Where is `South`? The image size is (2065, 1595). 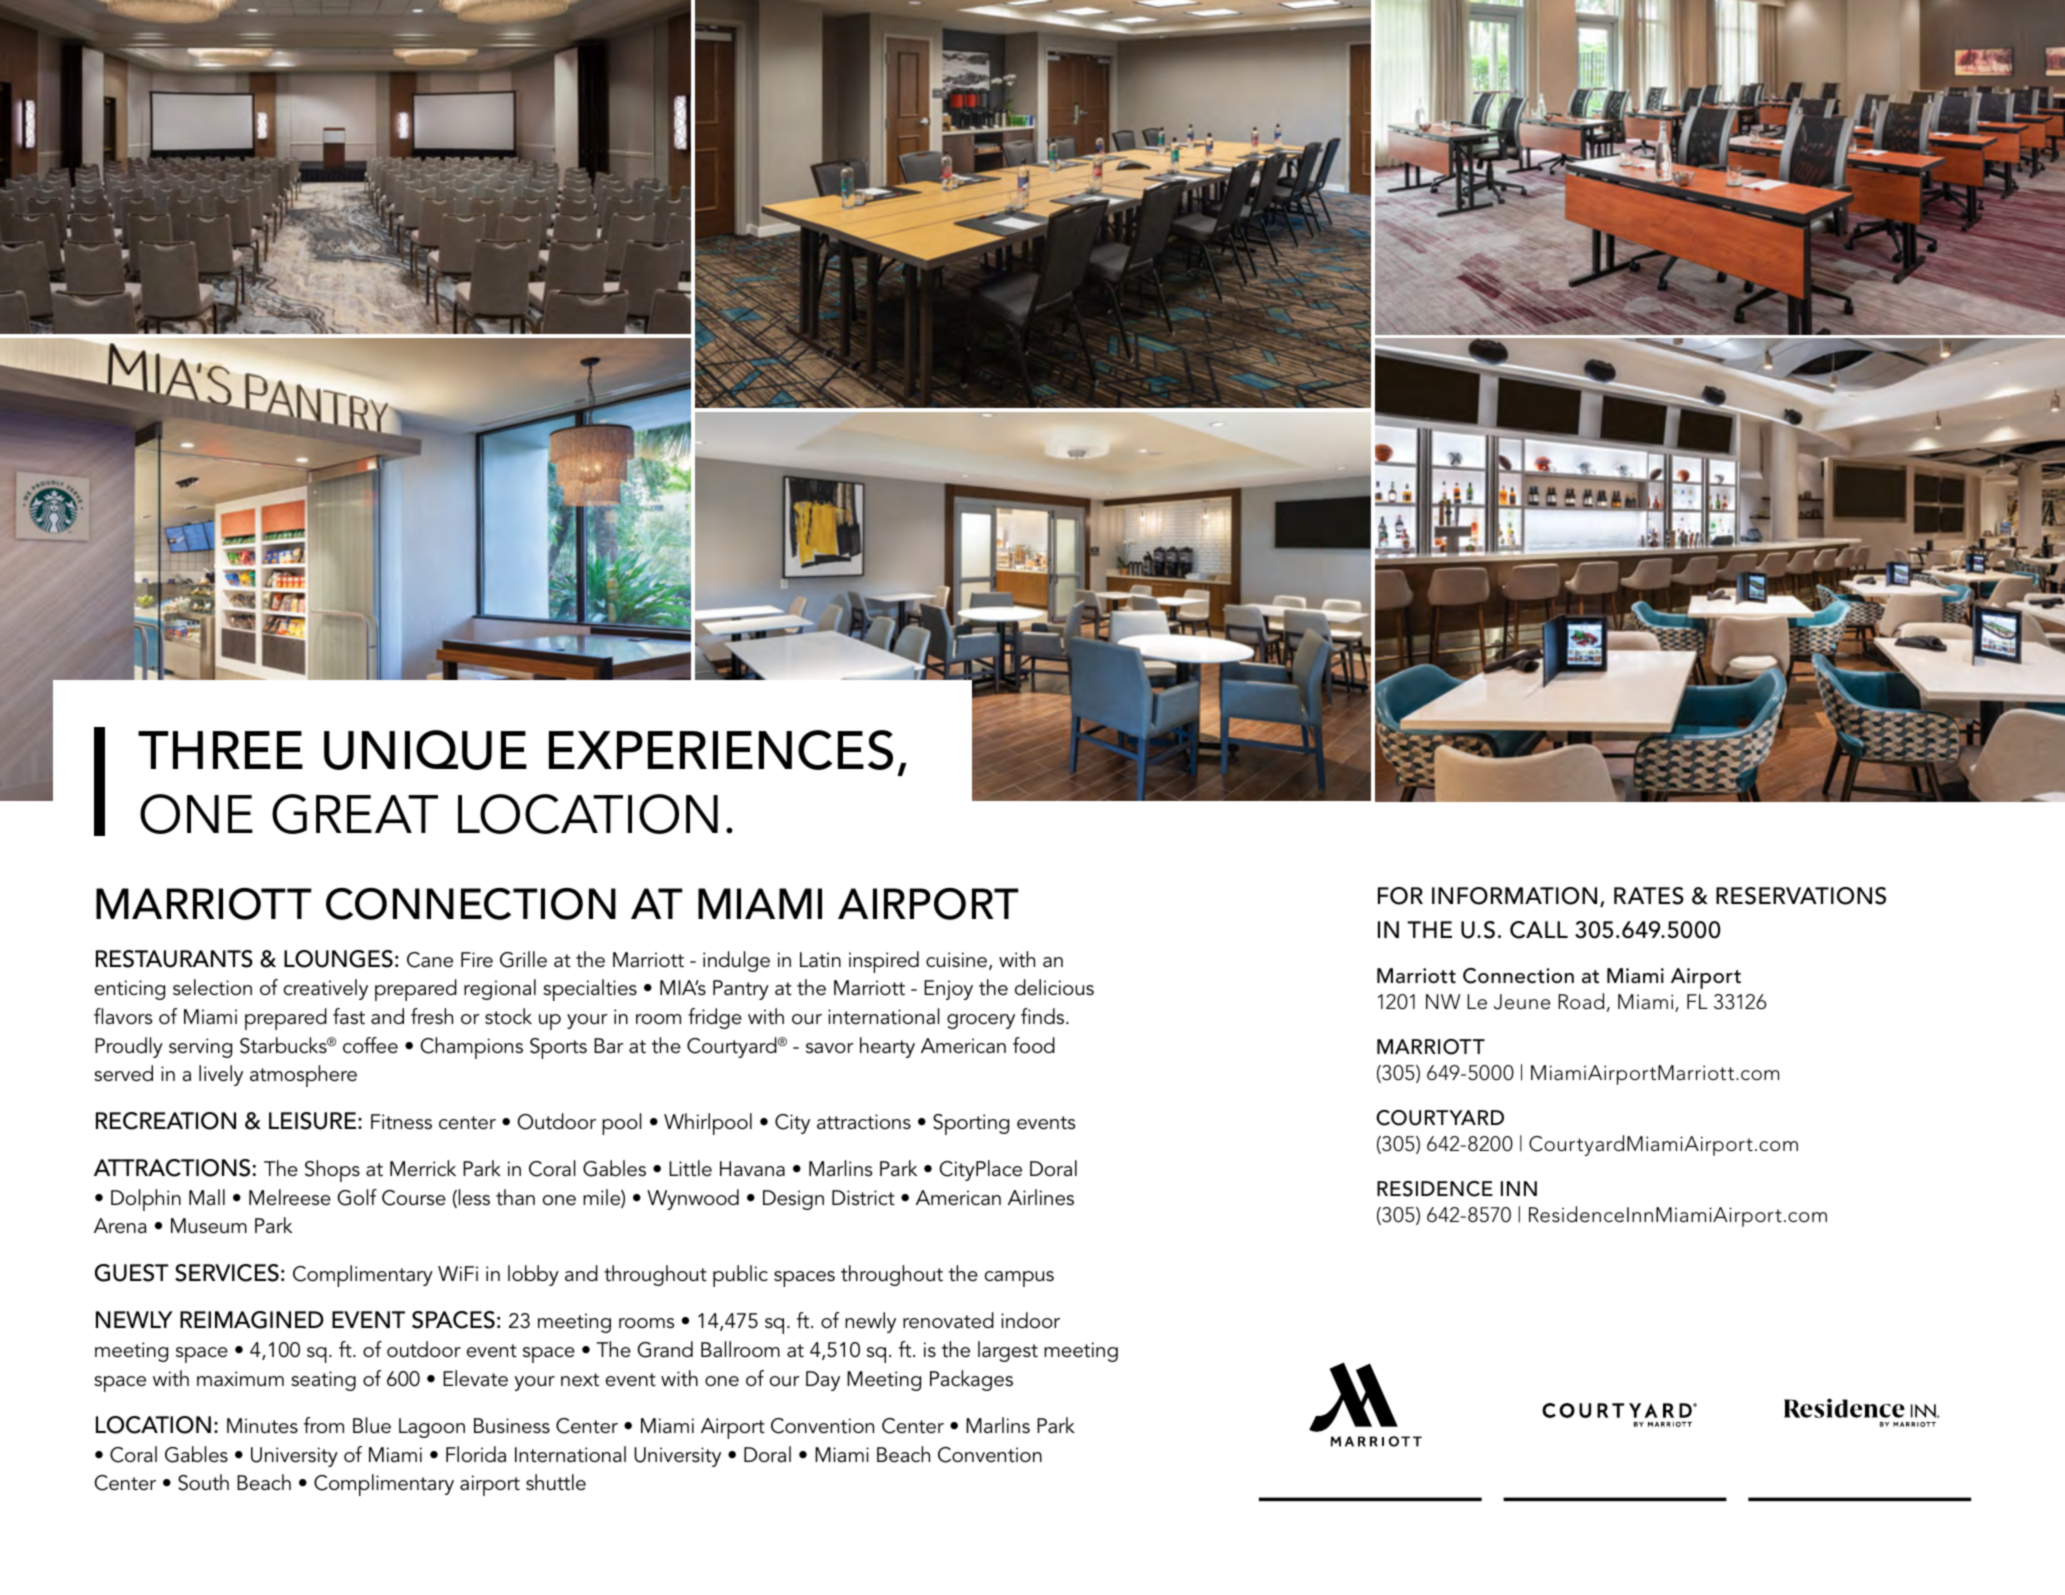 South is located at coordinates (203, 1482).
